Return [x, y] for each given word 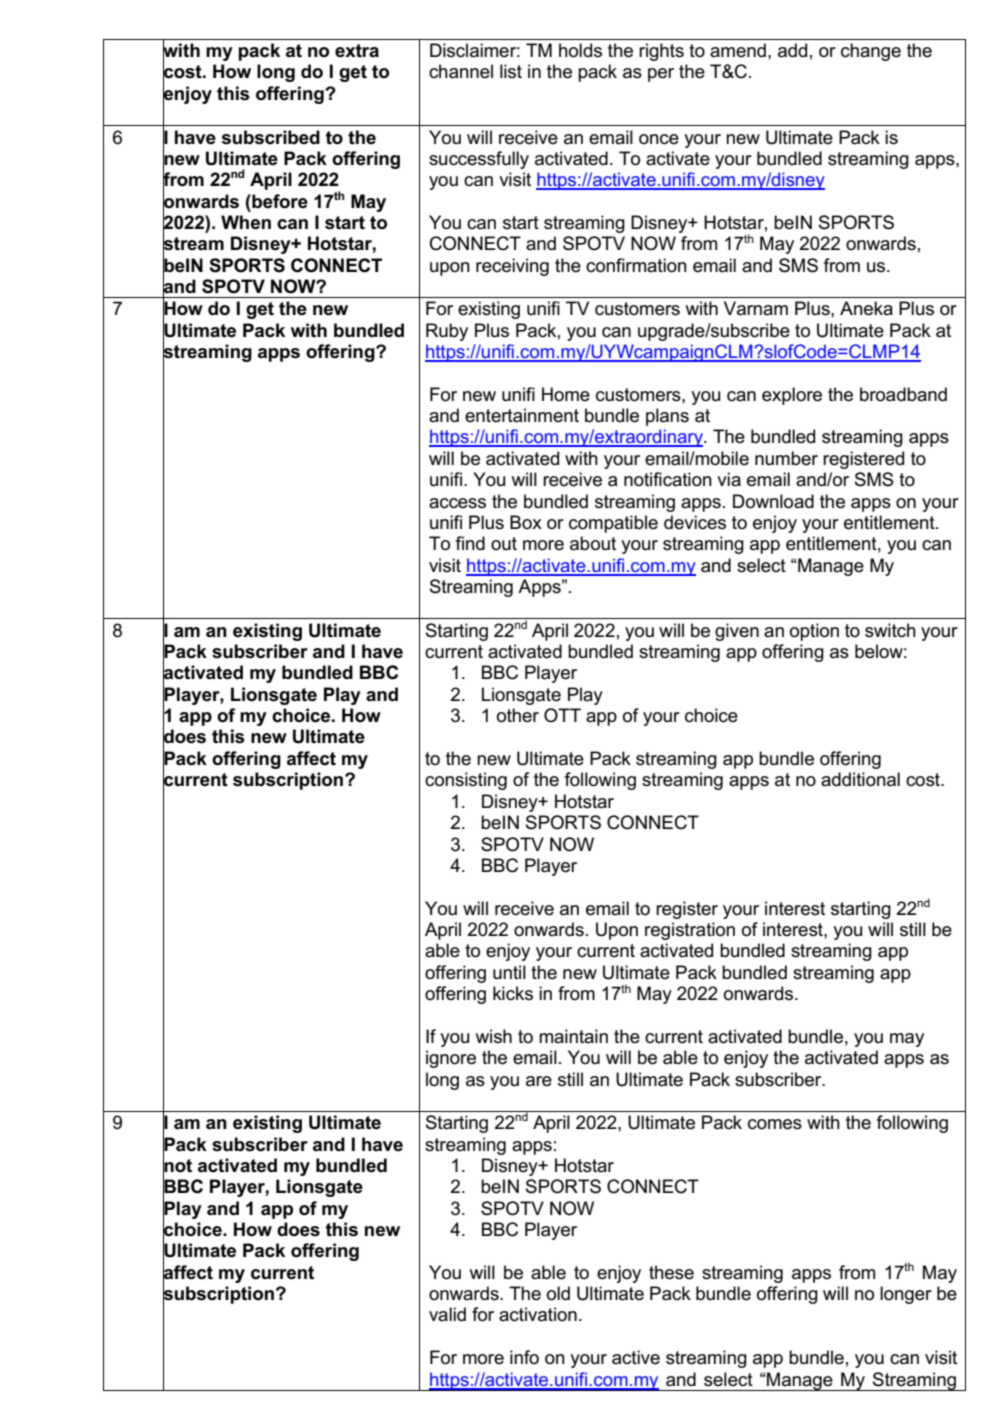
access [457, 503]
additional [860, 779]
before [279, 201]
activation [538, 1314]
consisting [466, 781]
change [871, 52]
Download [773, 501]
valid [447, 1314]
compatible [613, 524]
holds [580, 50]
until [509, 972]
